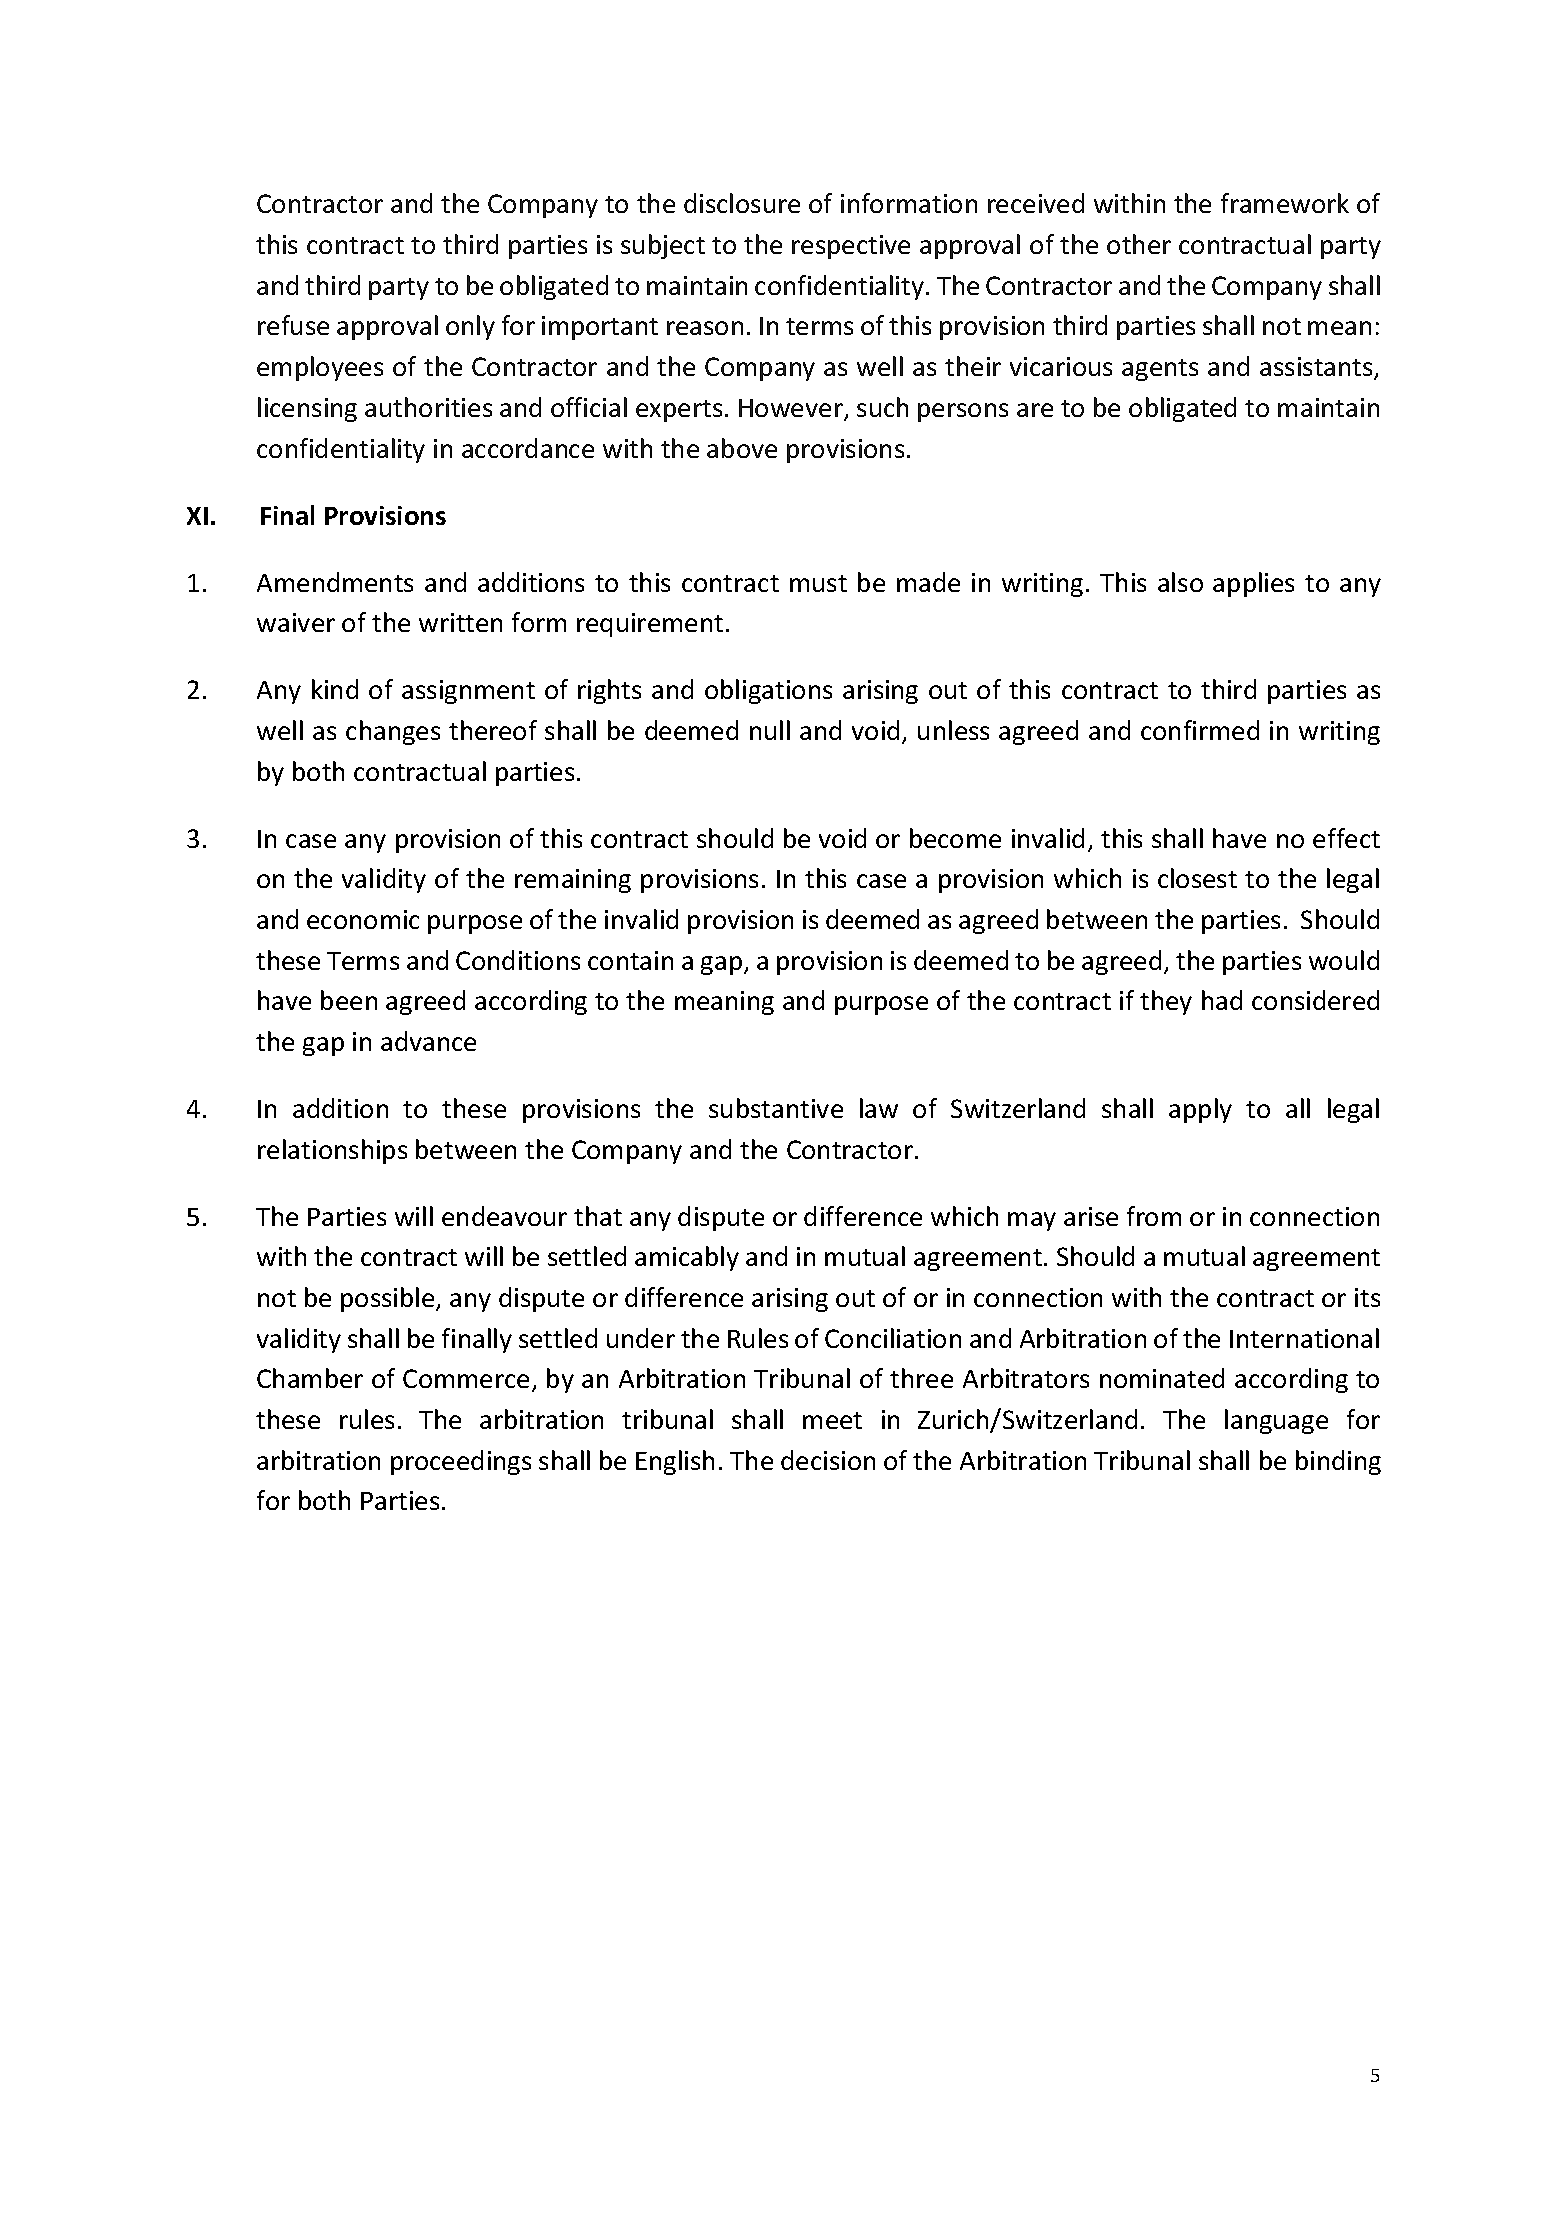  I want to click on Amendments, so click(335, 582).
